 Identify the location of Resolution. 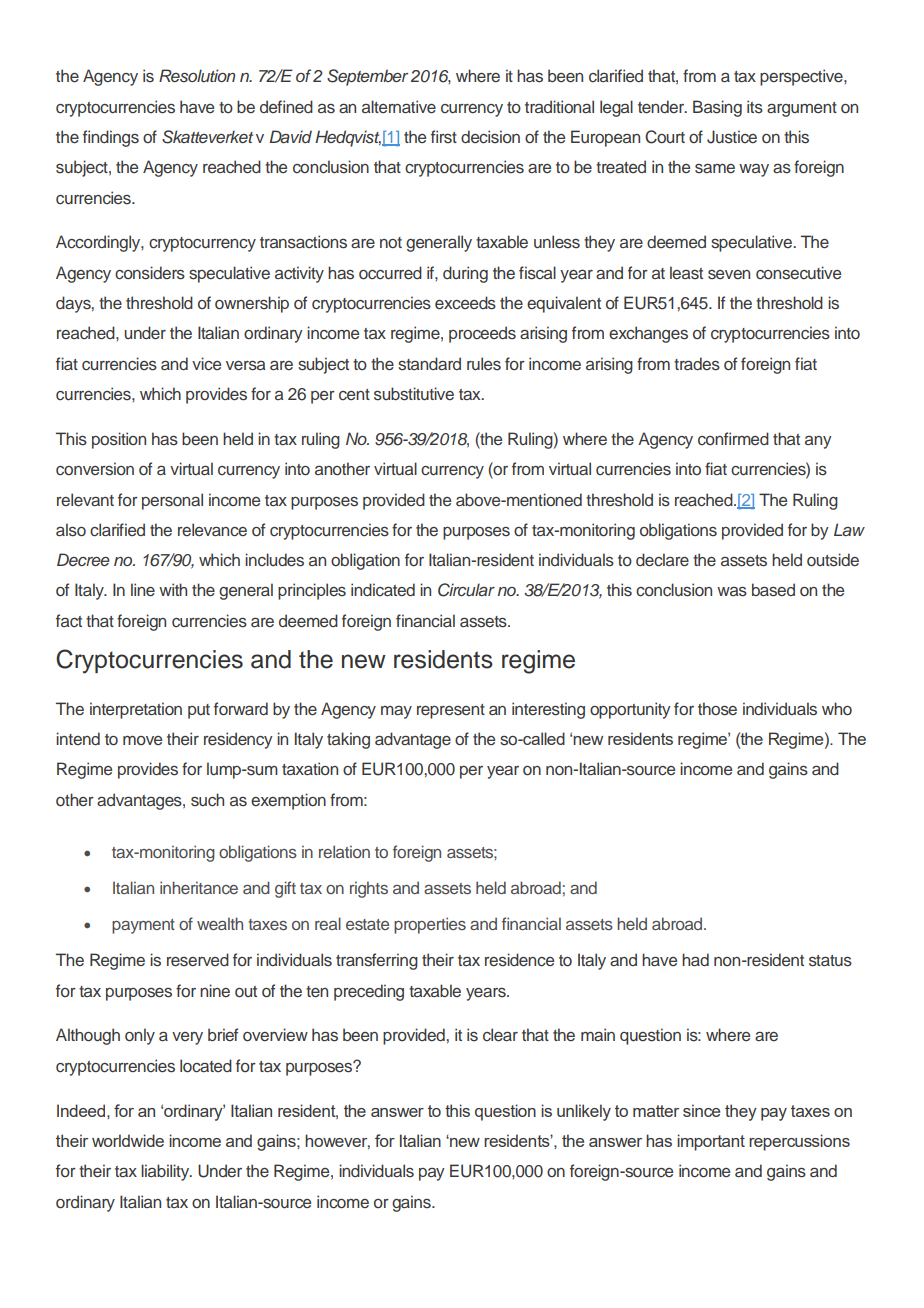
(197, 76).
